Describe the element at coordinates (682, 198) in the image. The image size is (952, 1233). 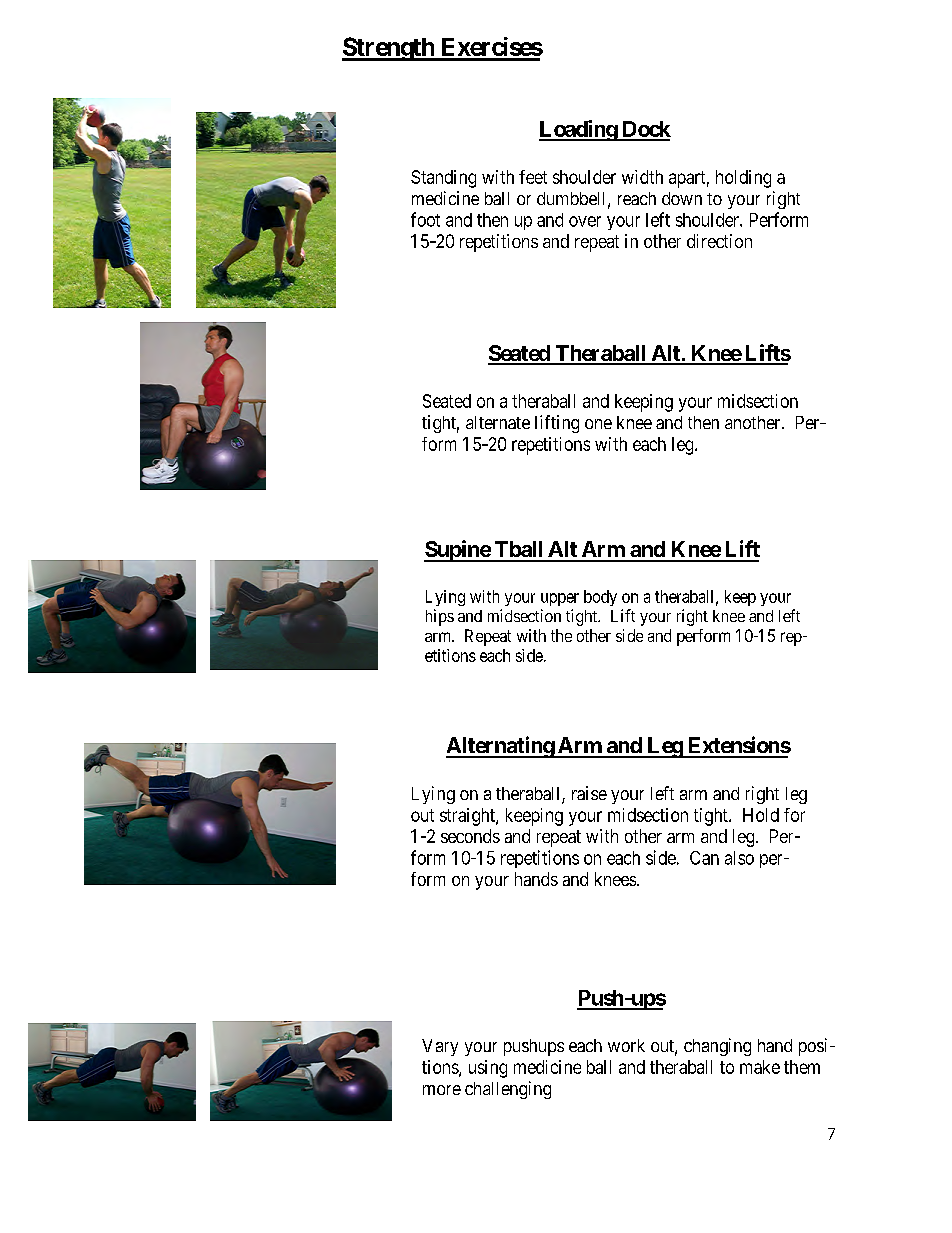
I see `down` at that location.
